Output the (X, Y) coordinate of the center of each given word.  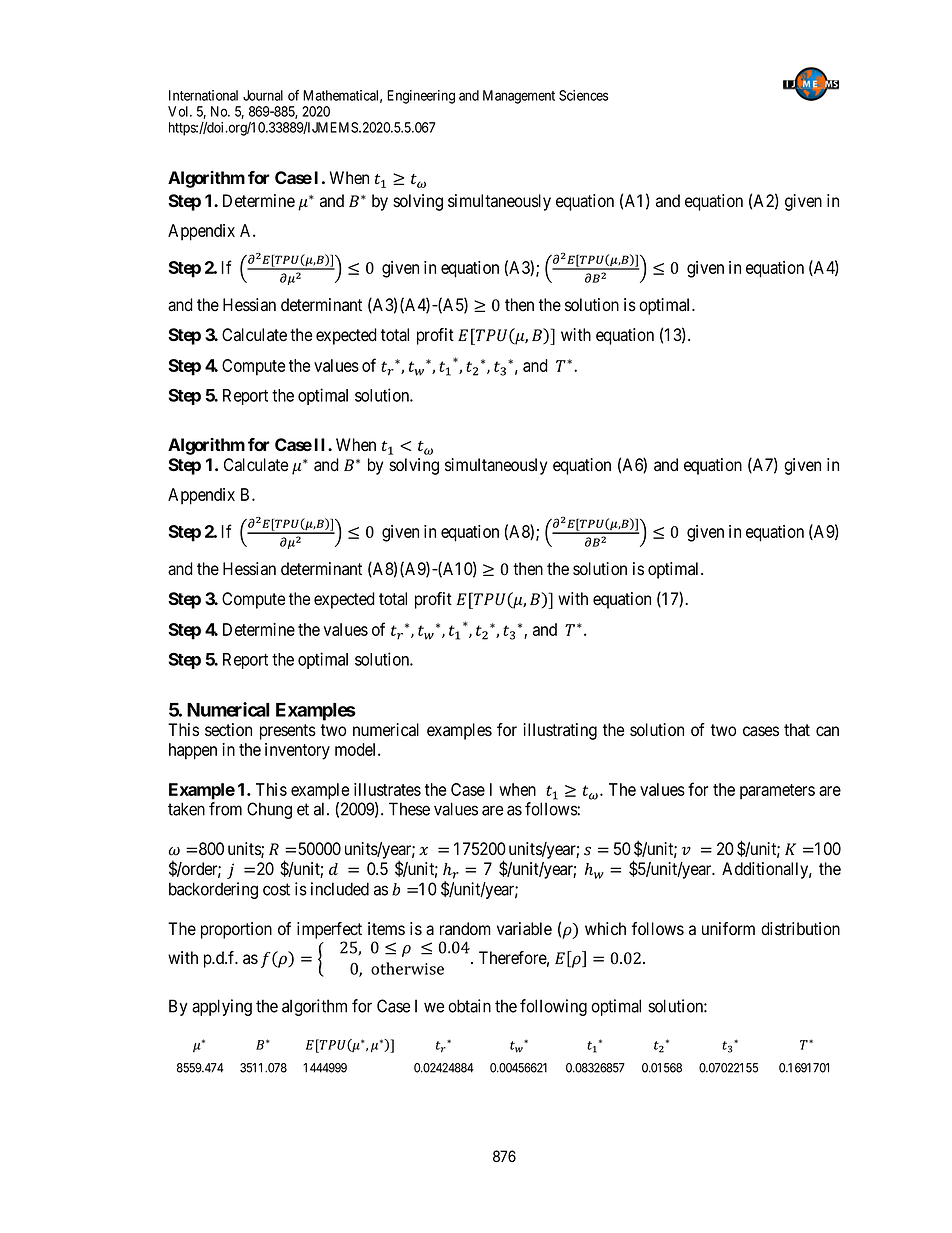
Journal (263, 95)
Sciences (584, 95)
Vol (179, 111)
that (797, 730)
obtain (469, 1006)
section (228, 730)
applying (222, 1007)
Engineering (421, 97)
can (827, 731)
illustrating (560, 731)
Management (519, 97)
